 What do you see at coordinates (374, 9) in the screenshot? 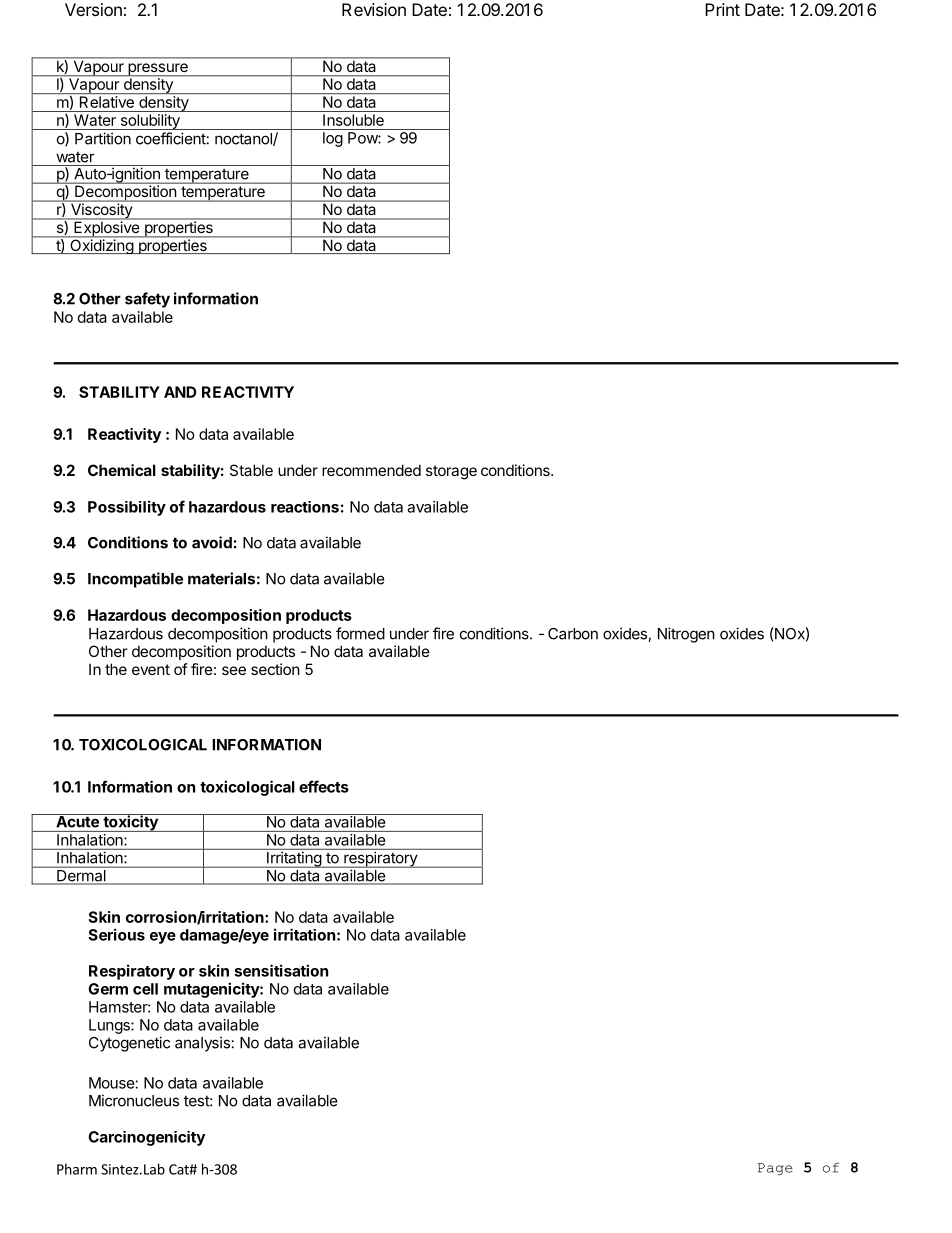
I see `Revision` at bounding box center [374, 9].
